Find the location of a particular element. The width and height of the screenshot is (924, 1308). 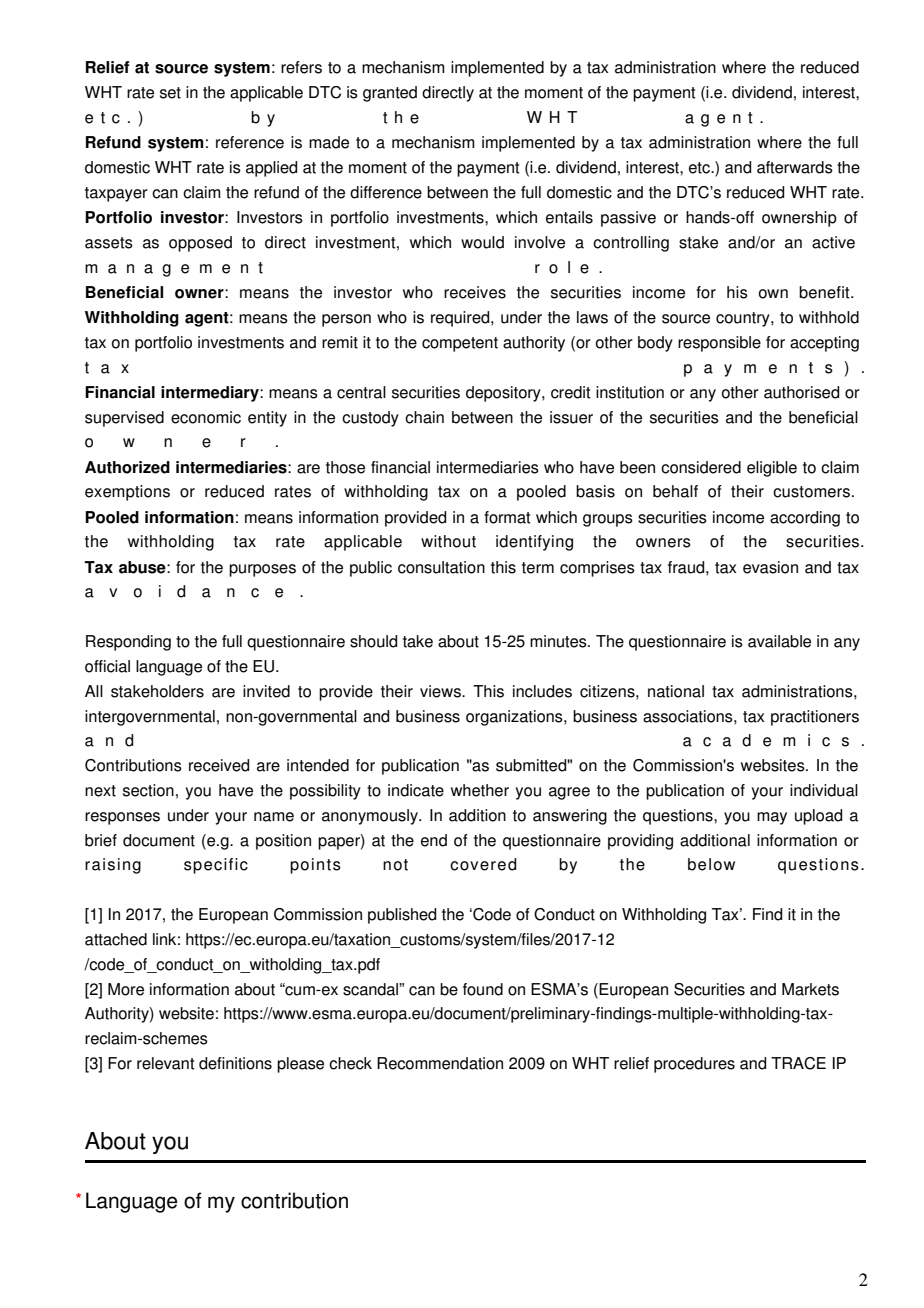

relevant is located at coordinates (166, 1063).
